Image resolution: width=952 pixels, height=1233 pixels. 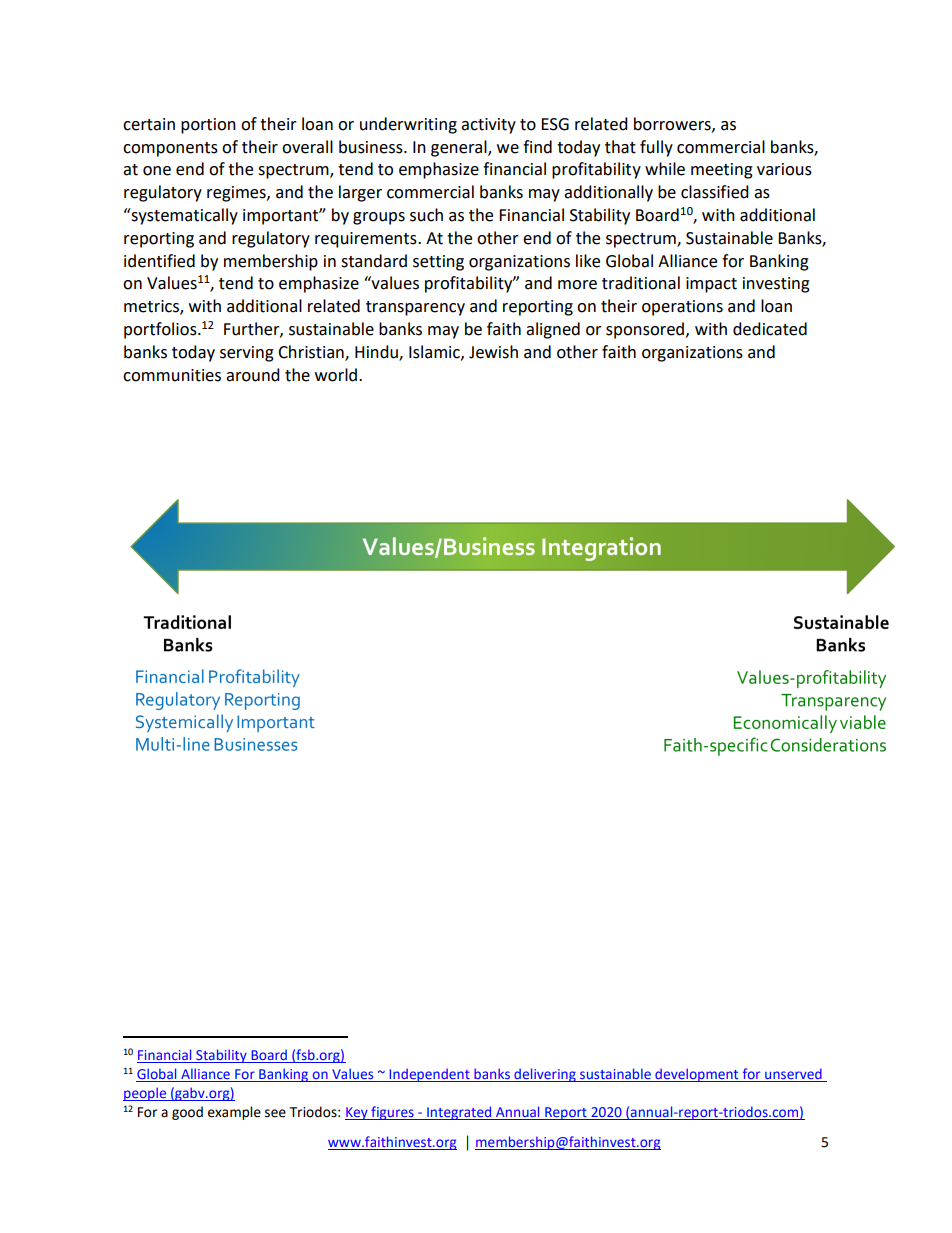 What do you see at coordinates (459, 1113) in the screenshot?
I see `Integrated` at bounding box center [459, 1113].
